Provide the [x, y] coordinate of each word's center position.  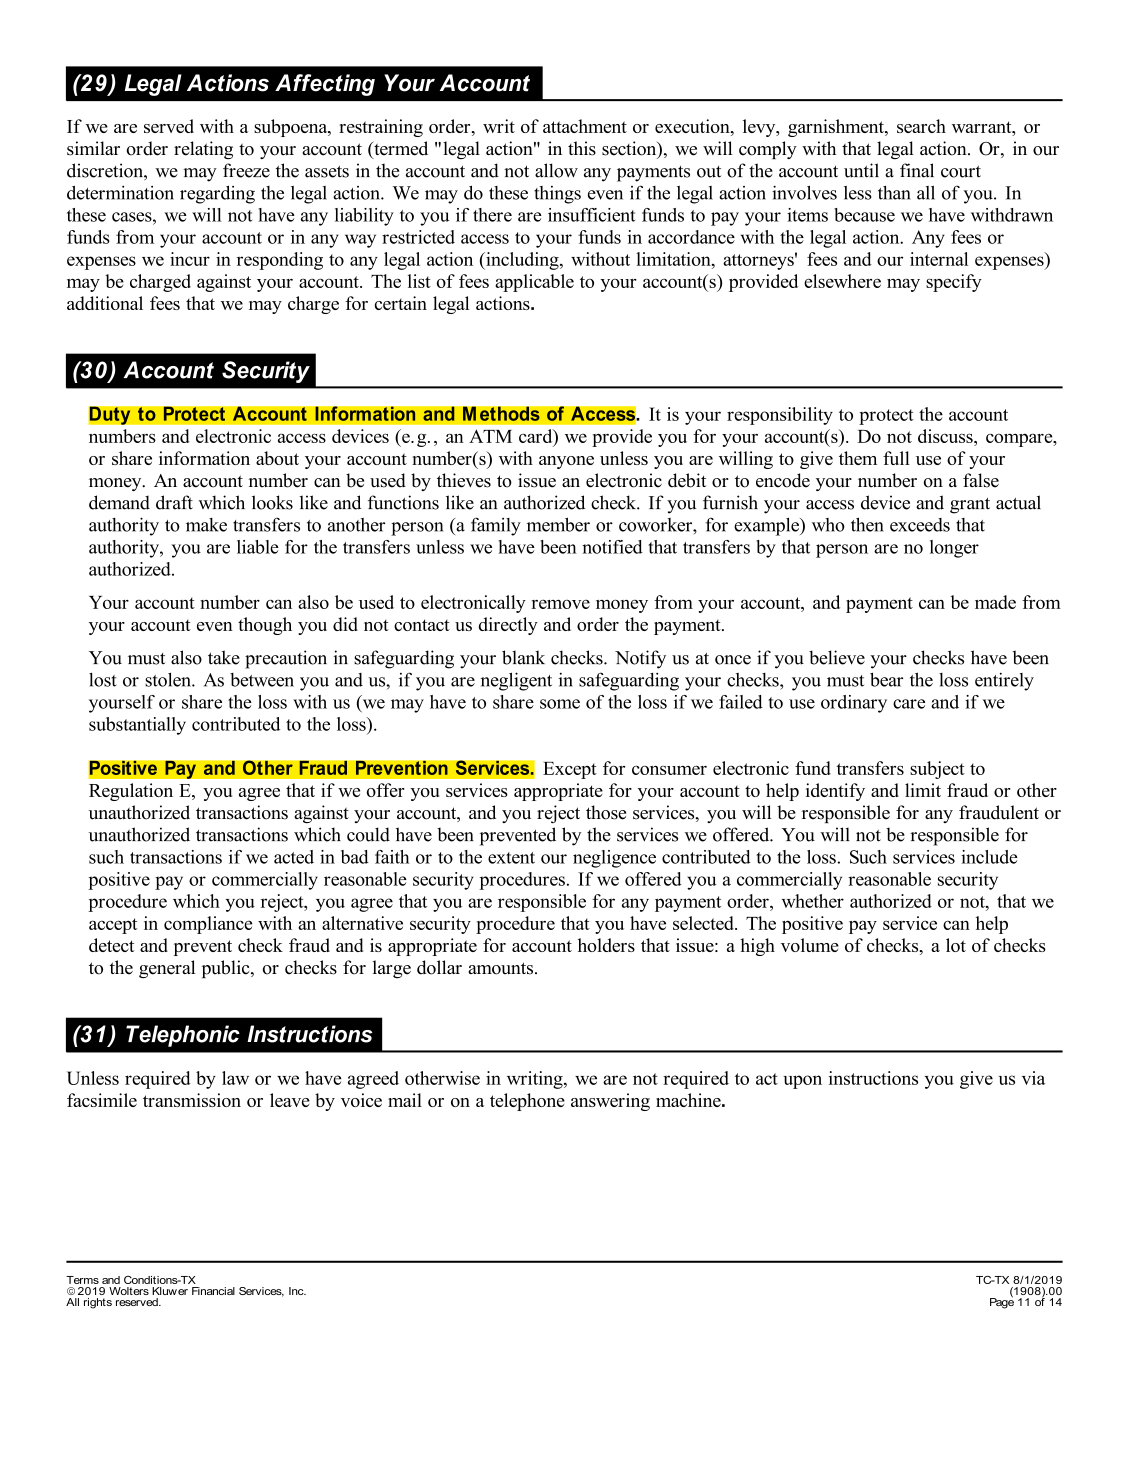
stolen [169, 679]
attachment [585, 126]
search [921, 126]
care [909, 704]
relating [203, 150]
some [560, 704]
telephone [527, 1102]
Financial [213, 1291]
